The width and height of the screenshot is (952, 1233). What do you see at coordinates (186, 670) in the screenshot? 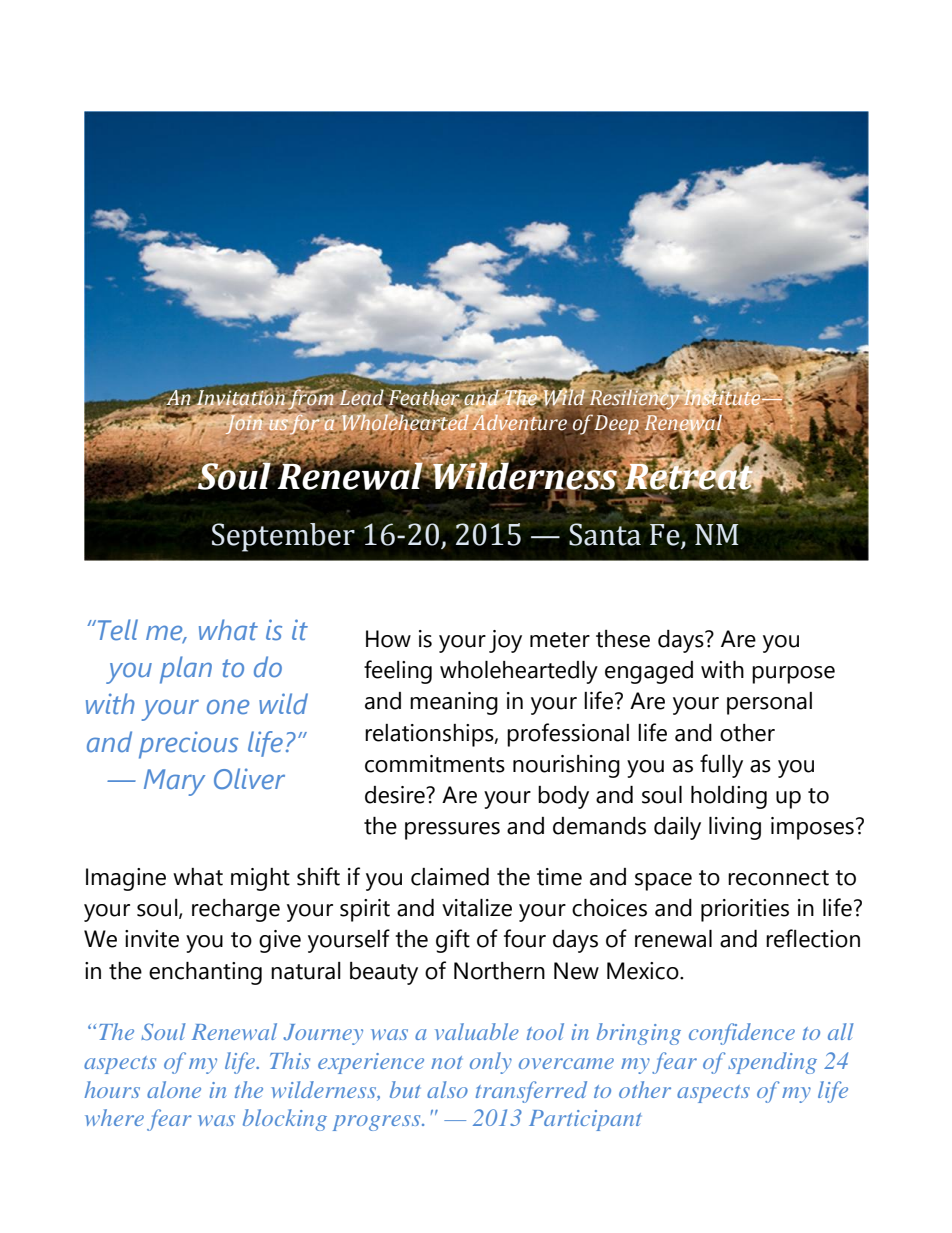
I see `plan` at bounding box center [186, 670].
